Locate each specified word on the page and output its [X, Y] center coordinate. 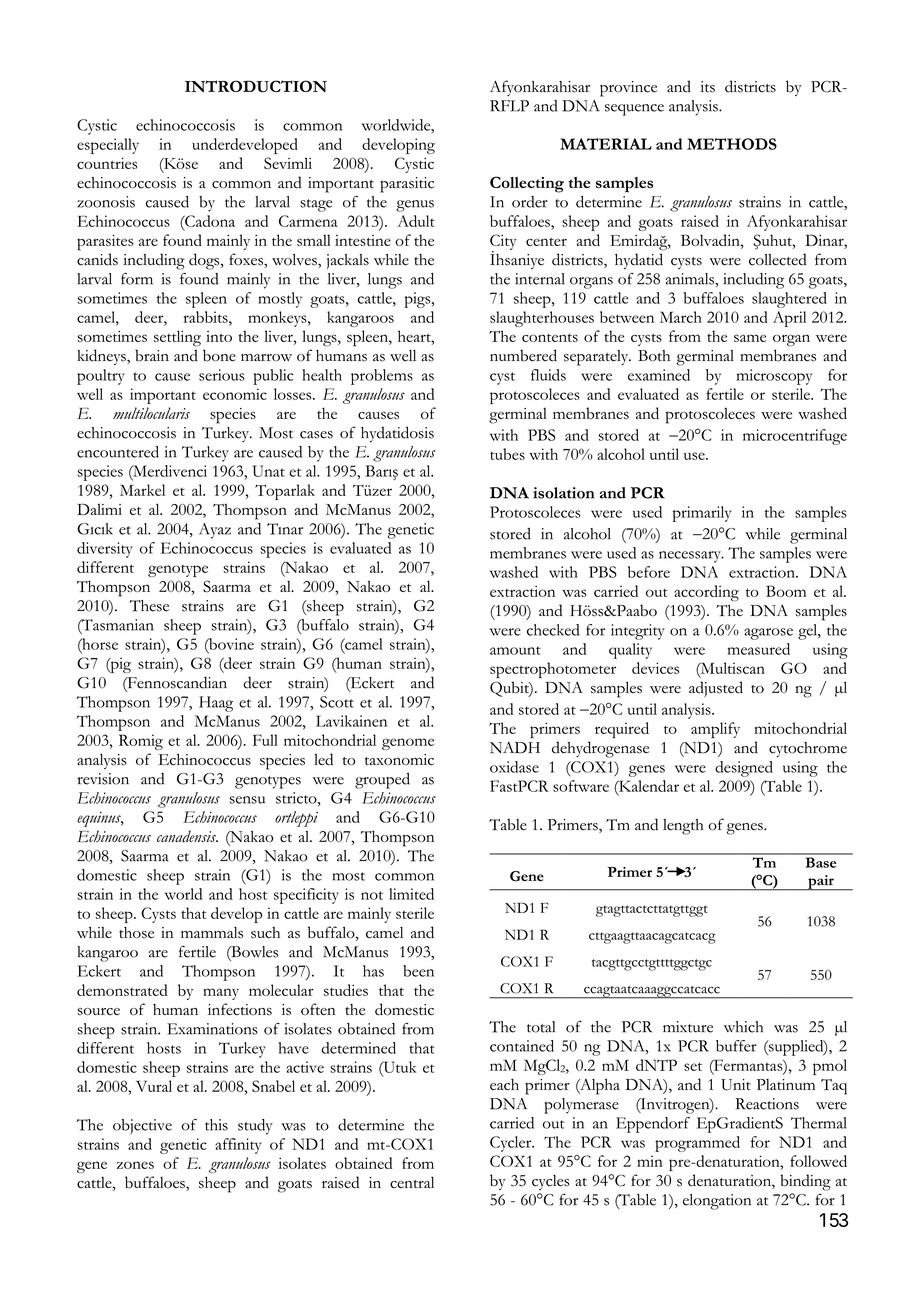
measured [759, 649]
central [412, 1183]
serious [222, 375]
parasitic [407, 185]
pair [821, 883]
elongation [717, 1202]
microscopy [774, 377]
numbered [523, 355]
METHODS [732, 144]
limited [411, 894]
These [149, 606]
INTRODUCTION [256, 86]
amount [515, 650]
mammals [212, 933]
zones [135, 1165]
